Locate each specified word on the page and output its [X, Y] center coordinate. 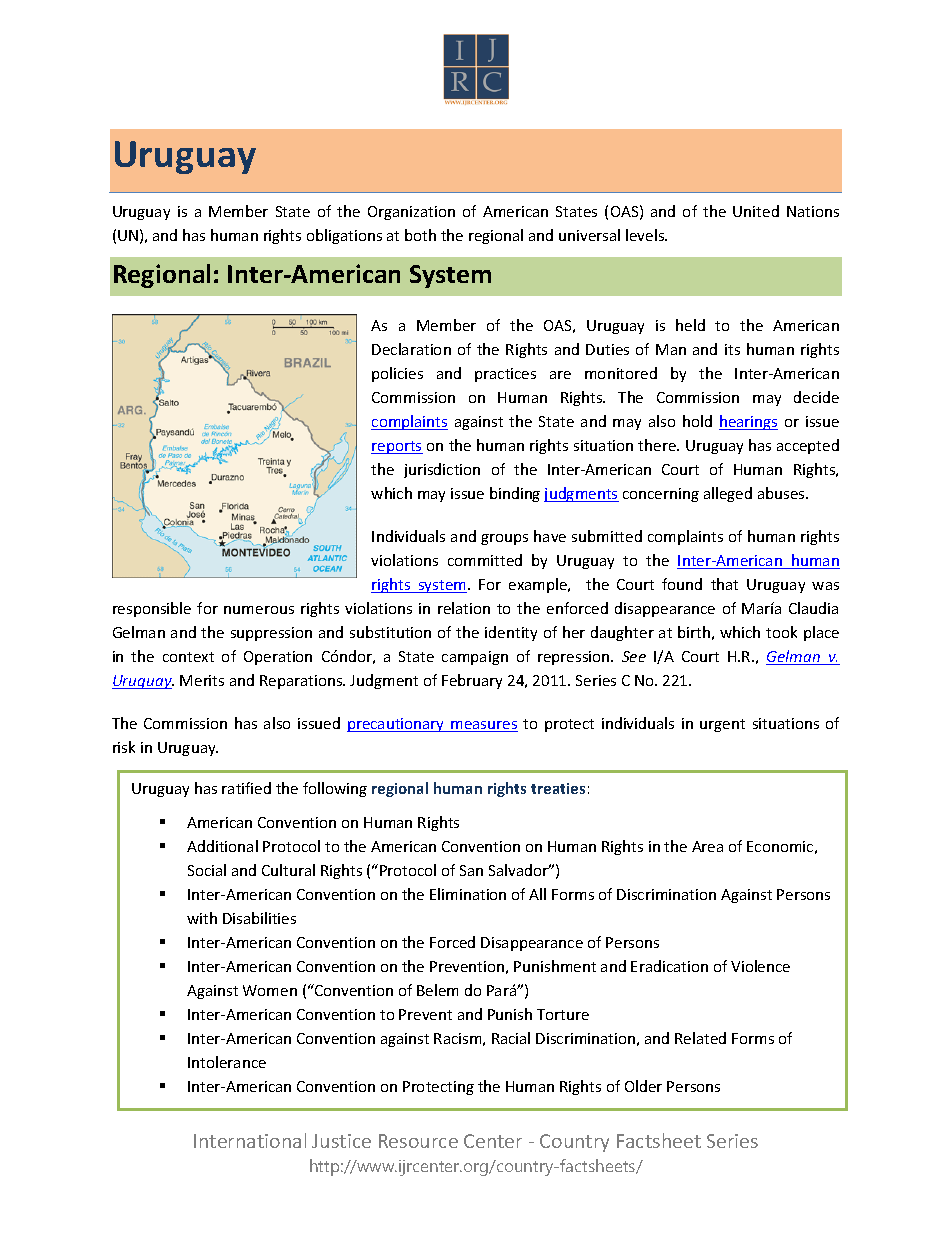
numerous [259, 610]
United [756, 211]
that [724, 584]
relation [464, 608]
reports [397, 447]
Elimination [468, 894]
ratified [246, 788]
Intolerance [227, 1062]
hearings [748, 422]
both [420, 235]
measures [483, 726]
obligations [344, 236]
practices [505, 375]
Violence [760, 966]
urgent [722, 725]
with [202, 918]
